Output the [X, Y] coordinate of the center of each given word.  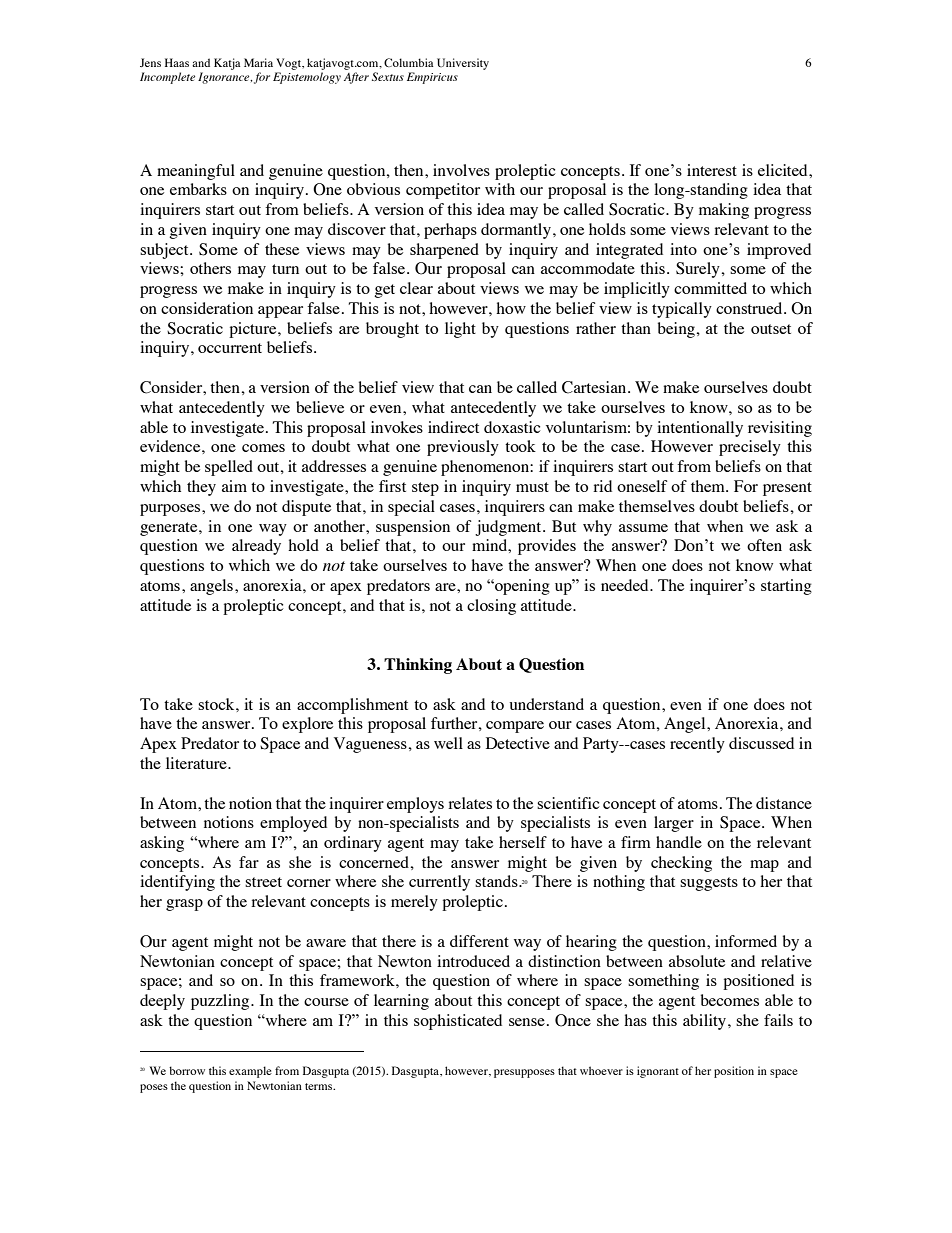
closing [491, 607]
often [764, 545]
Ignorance [225, 78]
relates [470, 803]
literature [197, 763]
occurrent [230, 348]
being [677, 330]
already [256, 547]
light [460, 330]
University [463, 64]
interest [712, 170]
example [250, 1072]
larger [674, 824]
